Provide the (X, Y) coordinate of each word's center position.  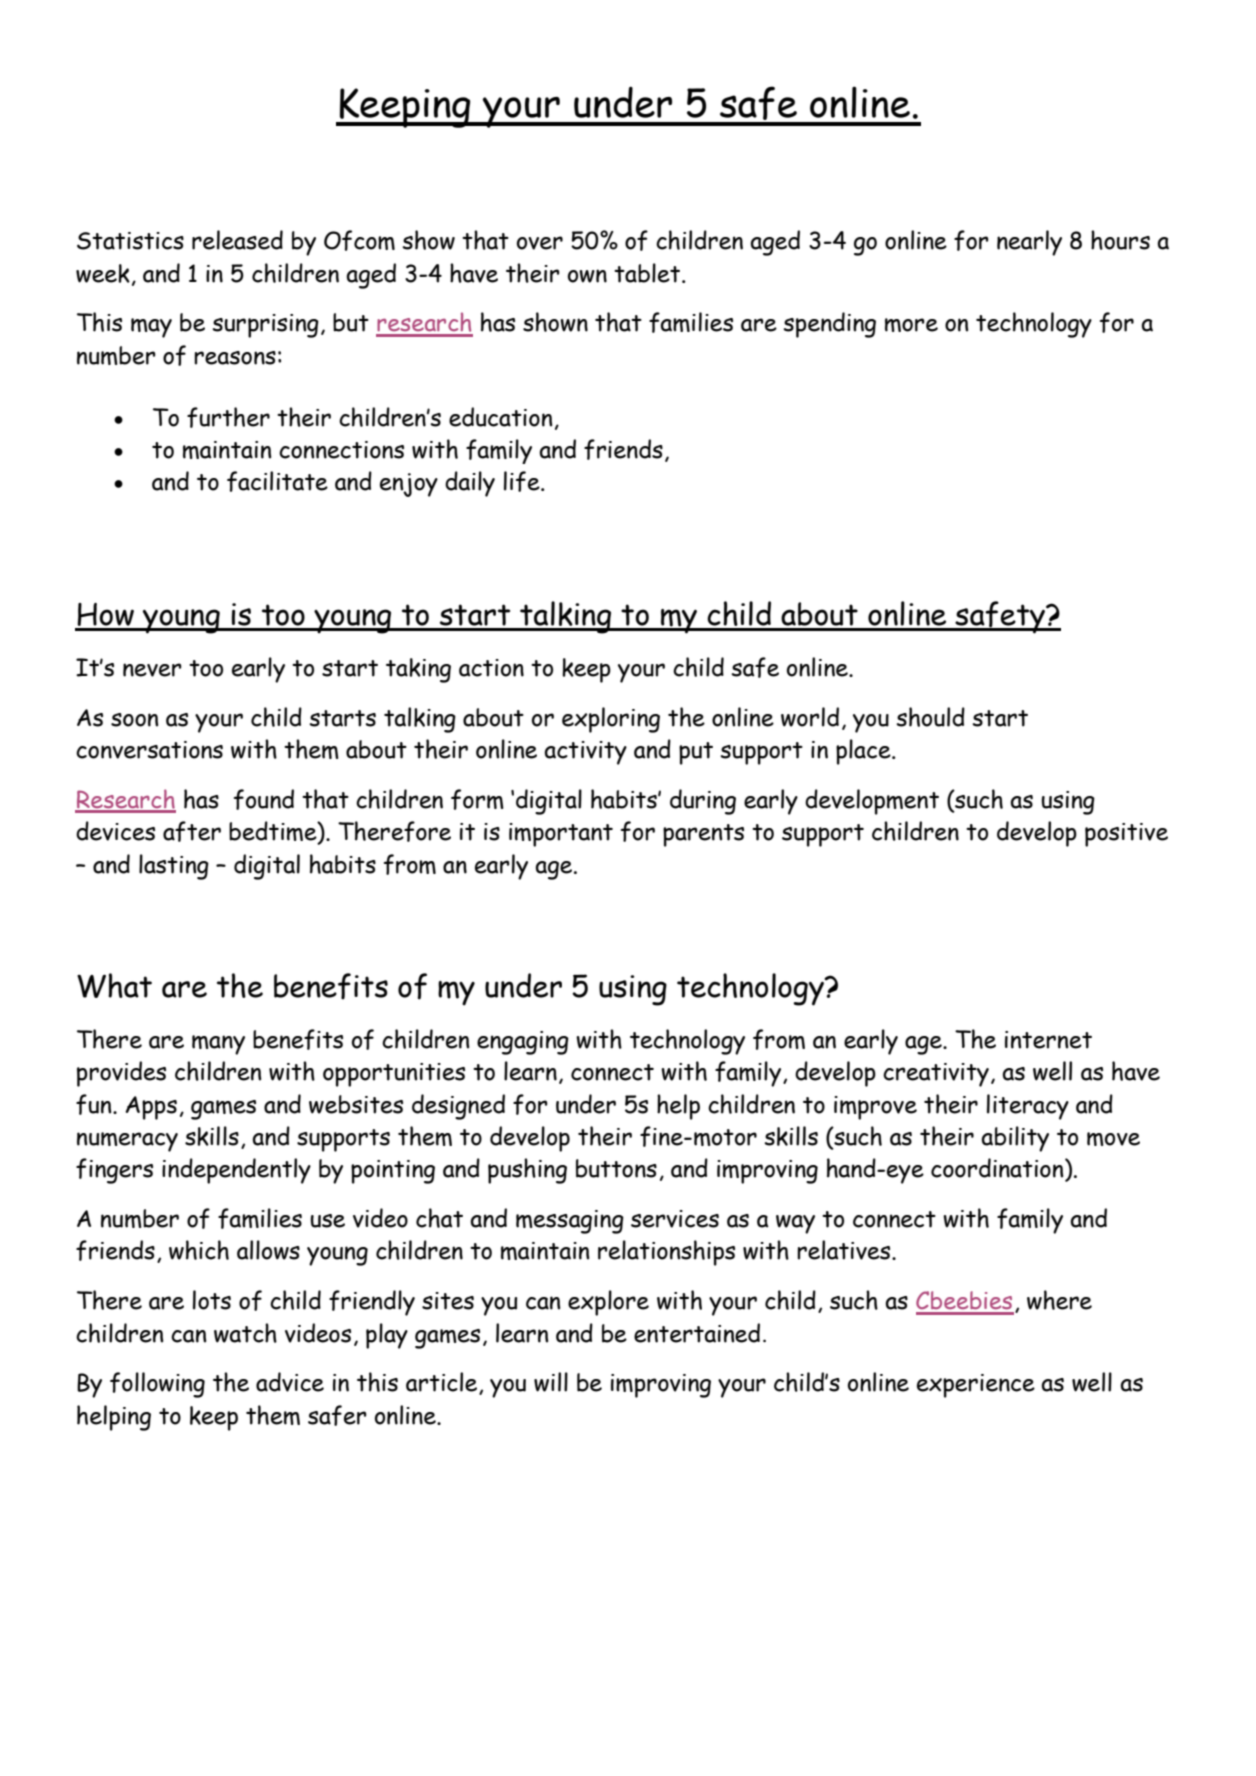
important (561, 835)
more (911, 325)
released (237, 240)
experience (976, 1386)
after (192, 831)
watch (245, 1333)
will (551, 1382)
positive (1126, 835)
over (540, 243)
